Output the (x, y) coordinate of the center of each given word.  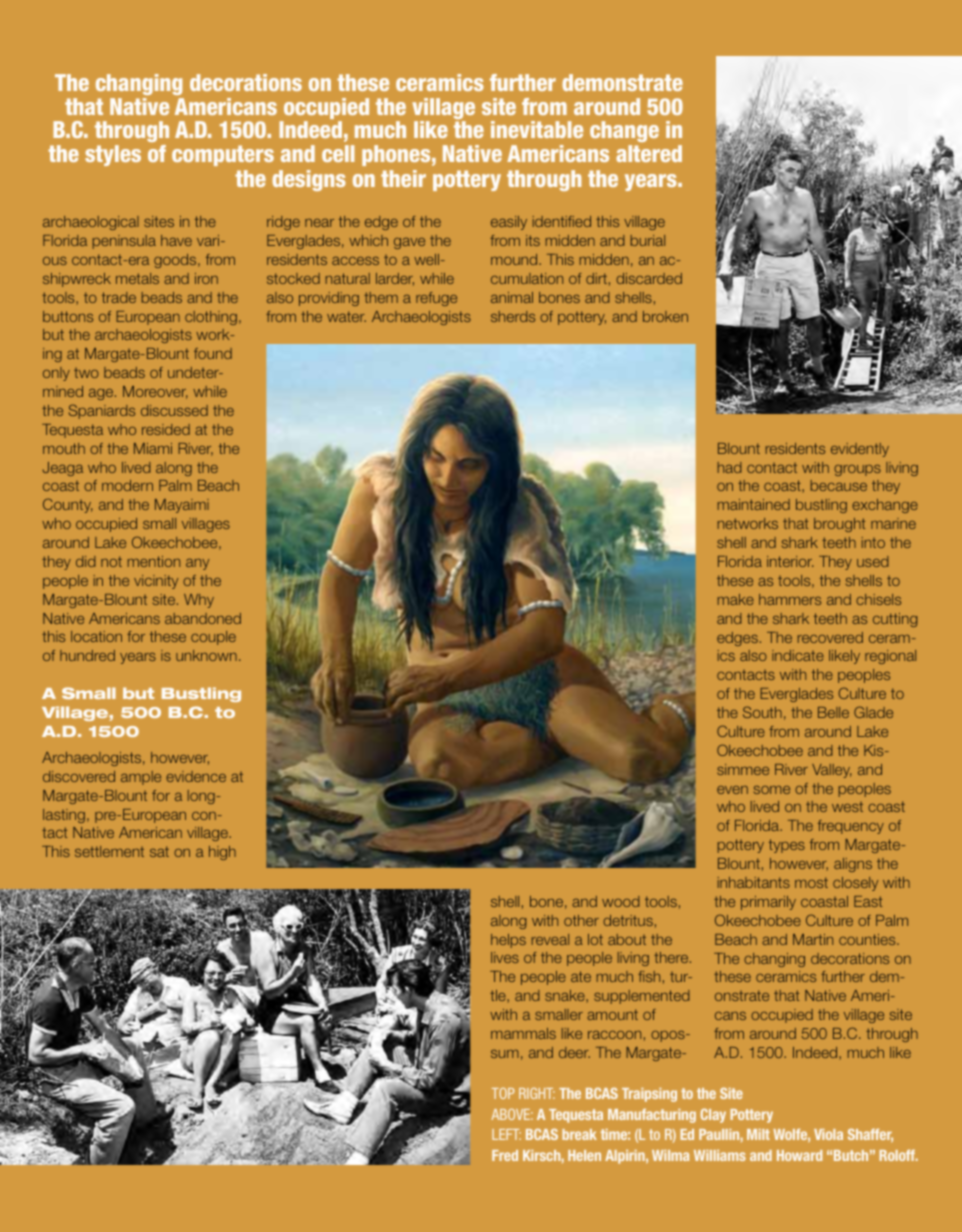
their (403, 178)
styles (113, 155)
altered (649, 153)
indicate (798, 655)
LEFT (506, 1134)
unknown (206, 655)
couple (213, 638)
